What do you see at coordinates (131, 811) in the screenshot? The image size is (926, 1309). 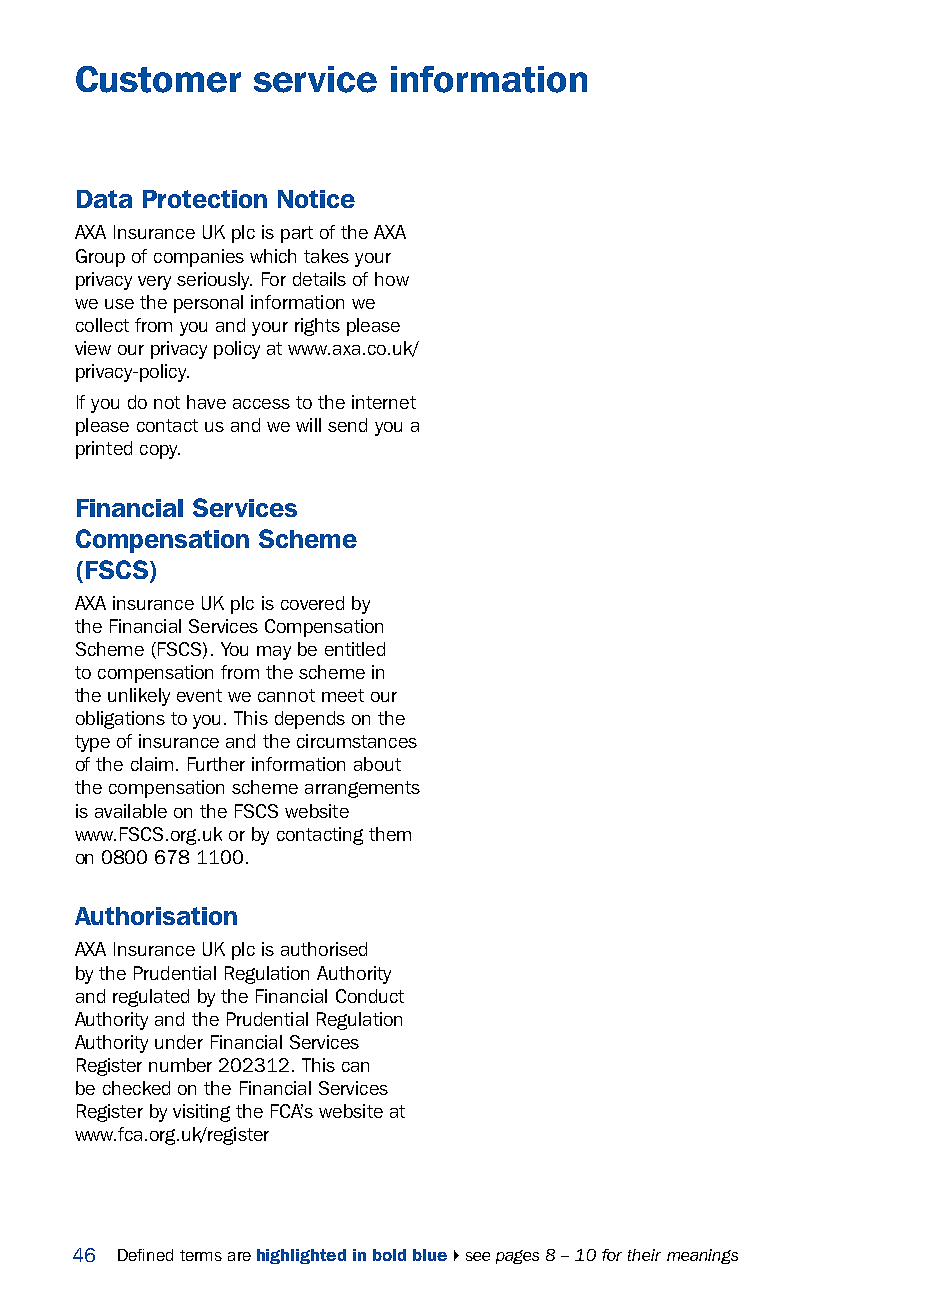 I see `available` at bounding box center [131, 811].
